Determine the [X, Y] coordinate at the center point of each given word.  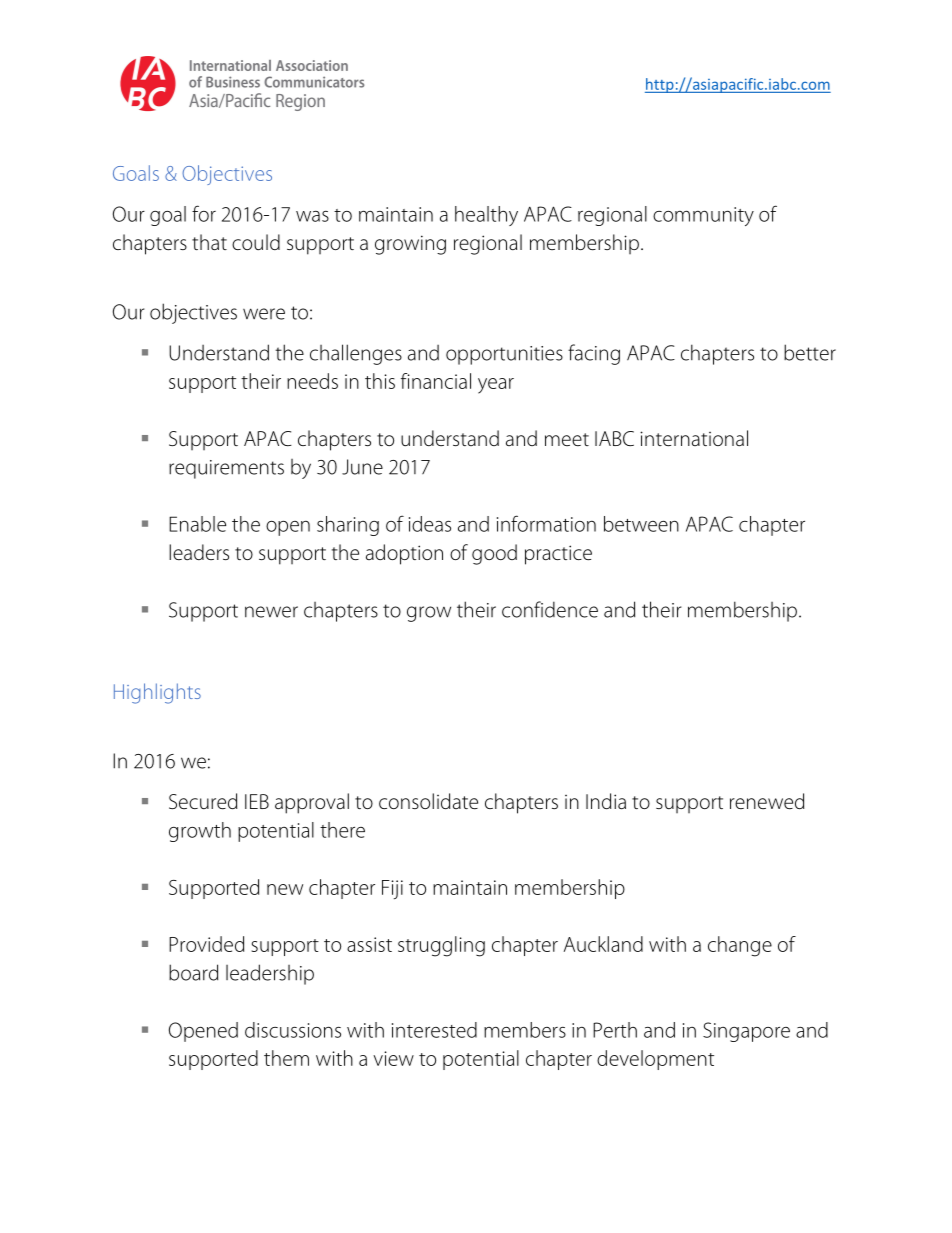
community [703, 216]
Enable [197, 524]
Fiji [392, 889]
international [694, 438]
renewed [767, 801]
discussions [293, 1030]
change [740, 946]
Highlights [157, 693]
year [496, 386]
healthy [486, 216]
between [641, 524]
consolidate [428, 801]
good [494, 554]
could [256, 242]
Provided [206, 944]
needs [312, 381]
